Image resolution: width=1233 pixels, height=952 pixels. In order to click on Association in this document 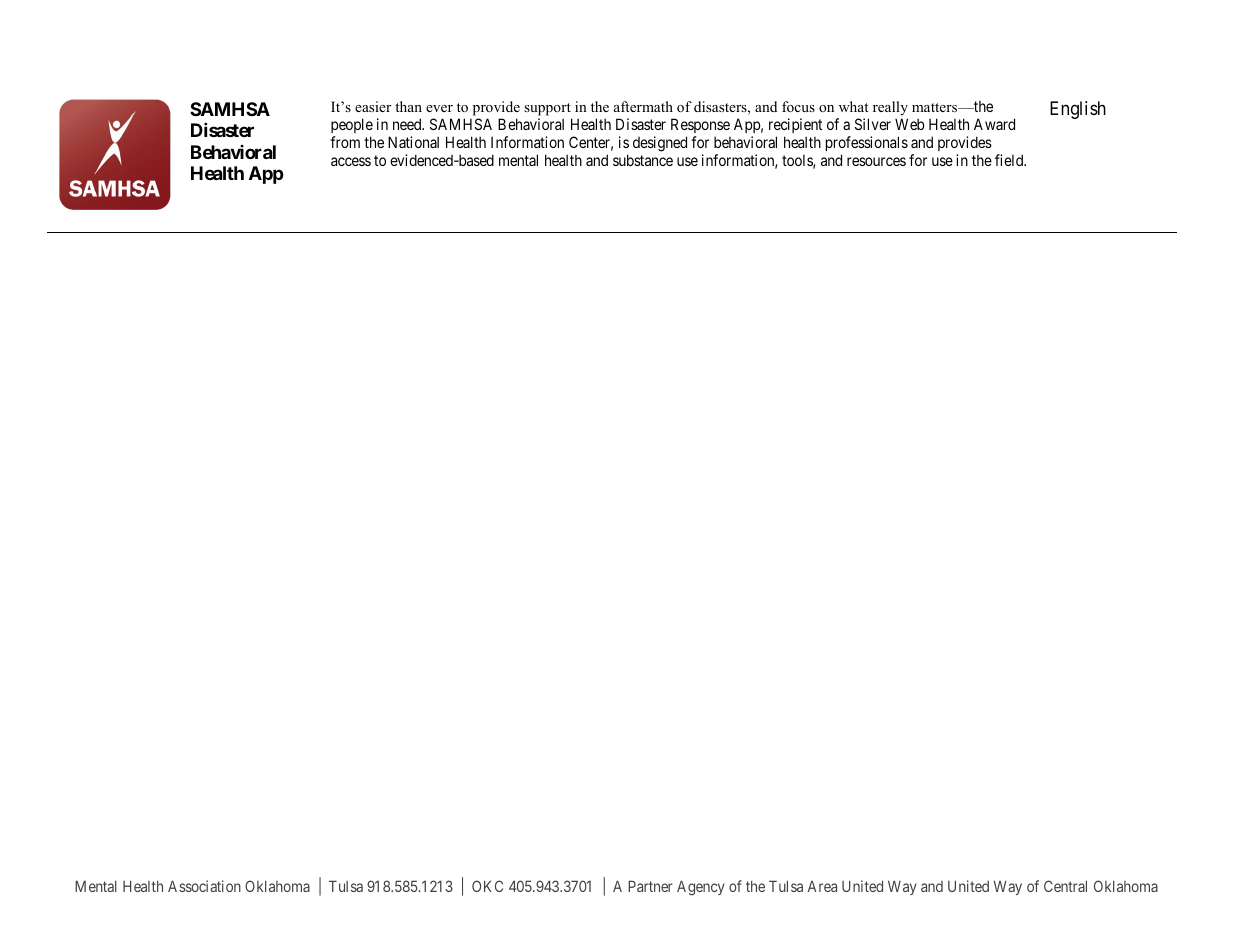, I will do `click(204, 886)`.
